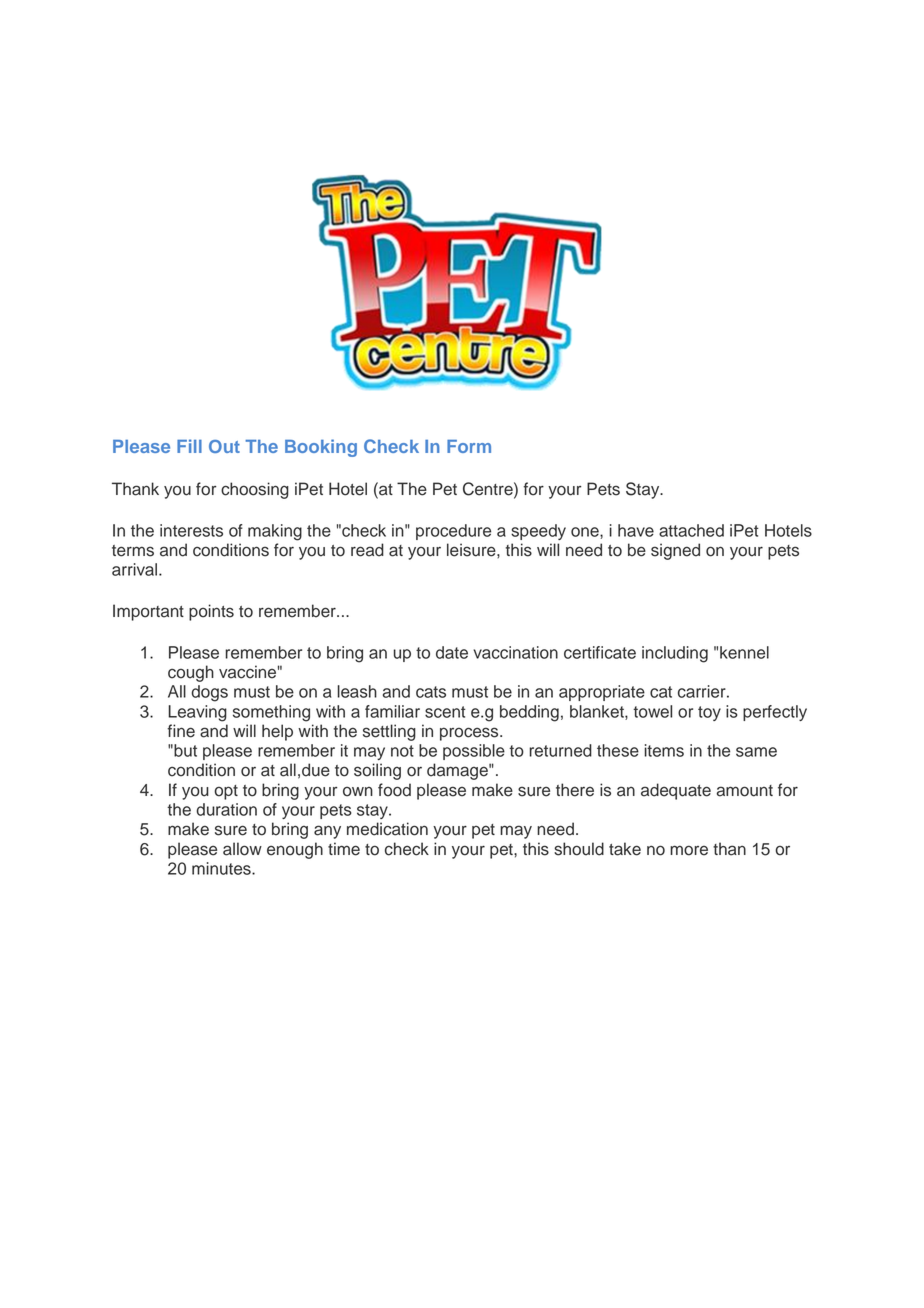 The width and height of the document is (924, 1308). What do you see at coordinates (242, 849) in the document?
I see `allow` at bounding box center [242, 849].
